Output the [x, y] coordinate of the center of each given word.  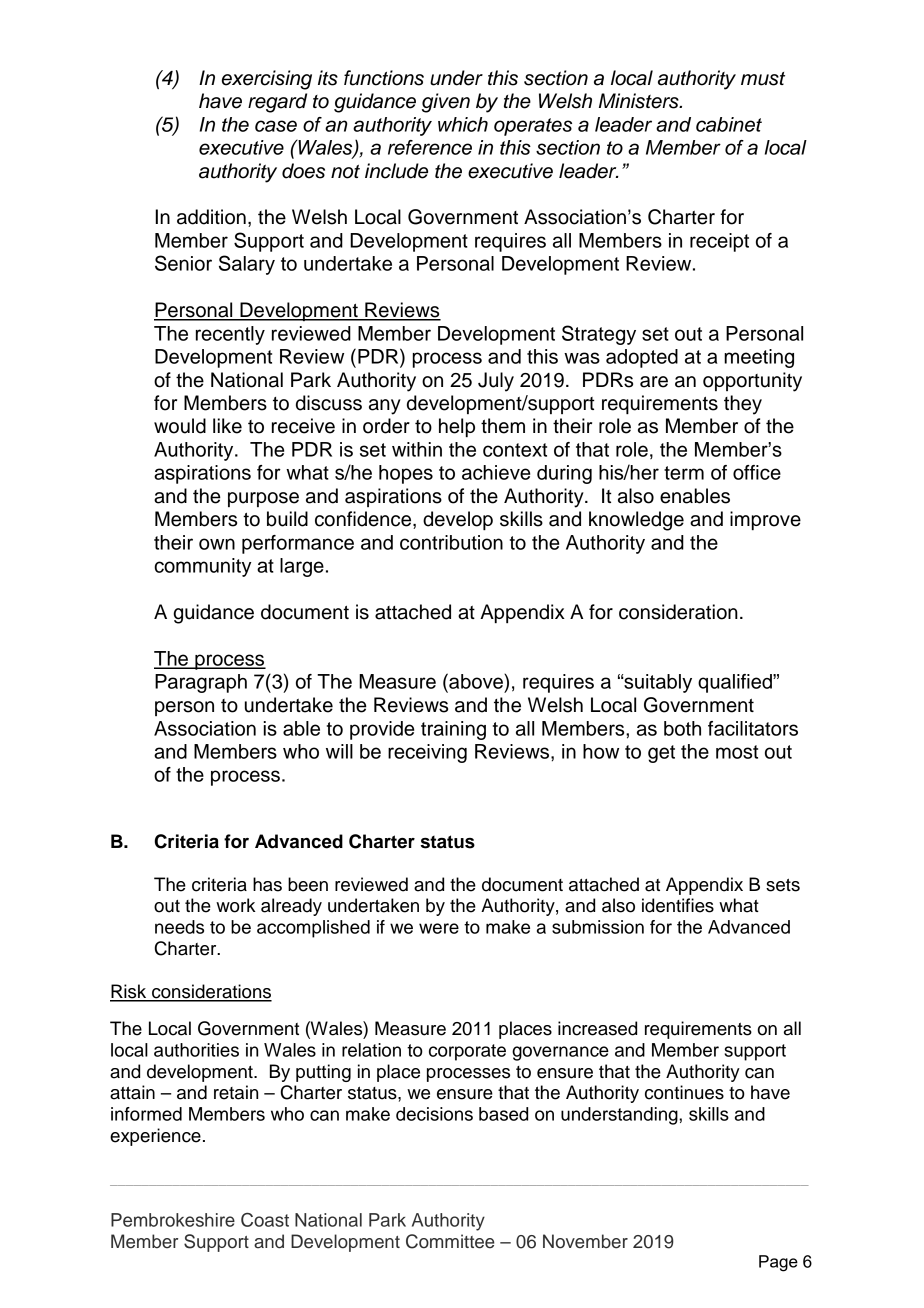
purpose [263, 499]
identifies [678, 905]
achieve [496, 472]
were [439, 928]
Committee [450, 1241]
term [684, 473]
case [276, 126]
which [463, 124]
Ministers [640, 101]
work [236, 905]
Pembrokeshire [173, 1220]
